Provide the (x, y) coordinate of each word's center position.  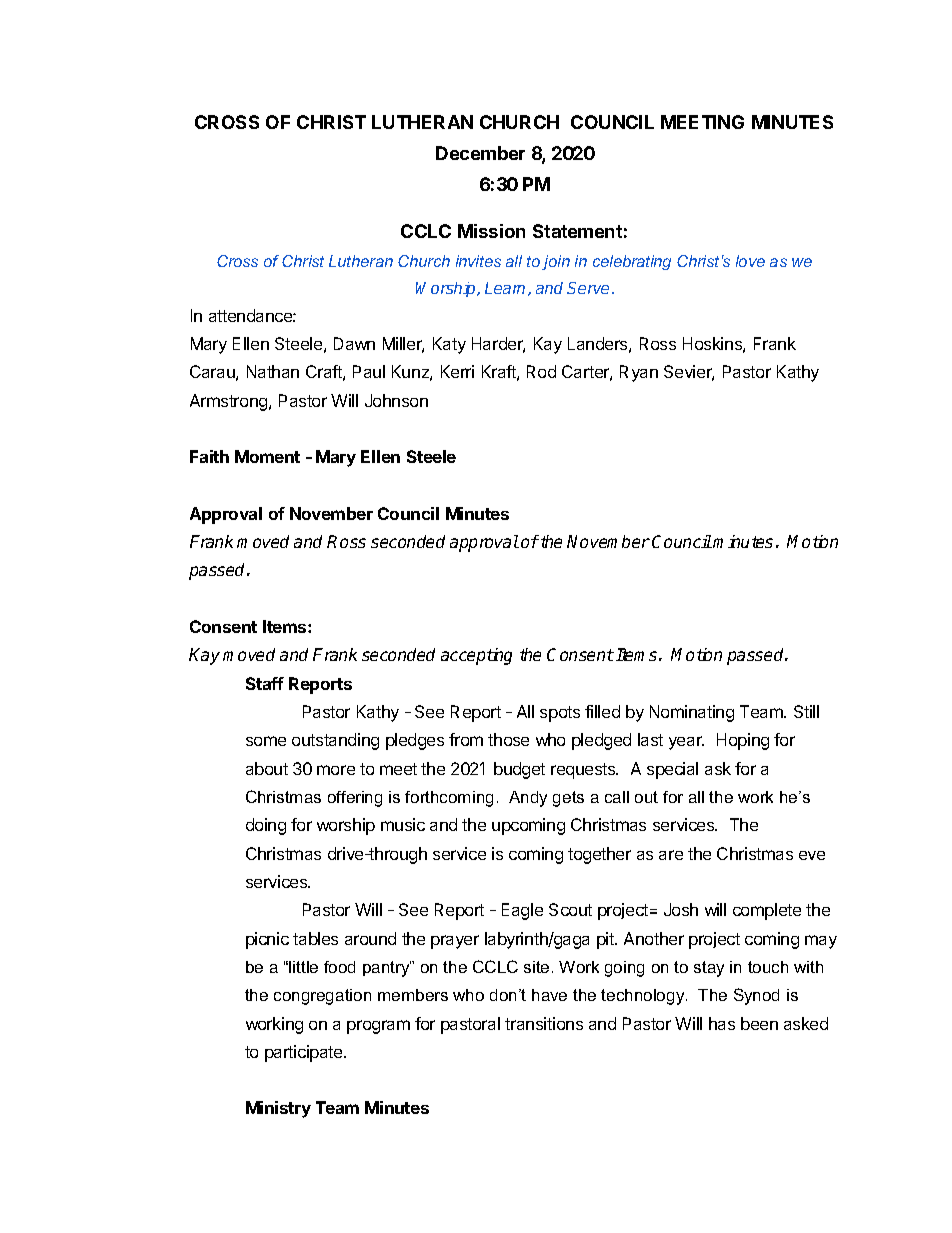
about (267, 768)
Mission (491, 231)
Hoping (743, 741)
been (759, 1023)
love (750, 261)
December (480, 153)
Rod (541, 371)
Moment (267, 456)
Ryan (639, 373)
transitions (544, 1023)
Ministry (278, 1109)
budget (519, 770)
